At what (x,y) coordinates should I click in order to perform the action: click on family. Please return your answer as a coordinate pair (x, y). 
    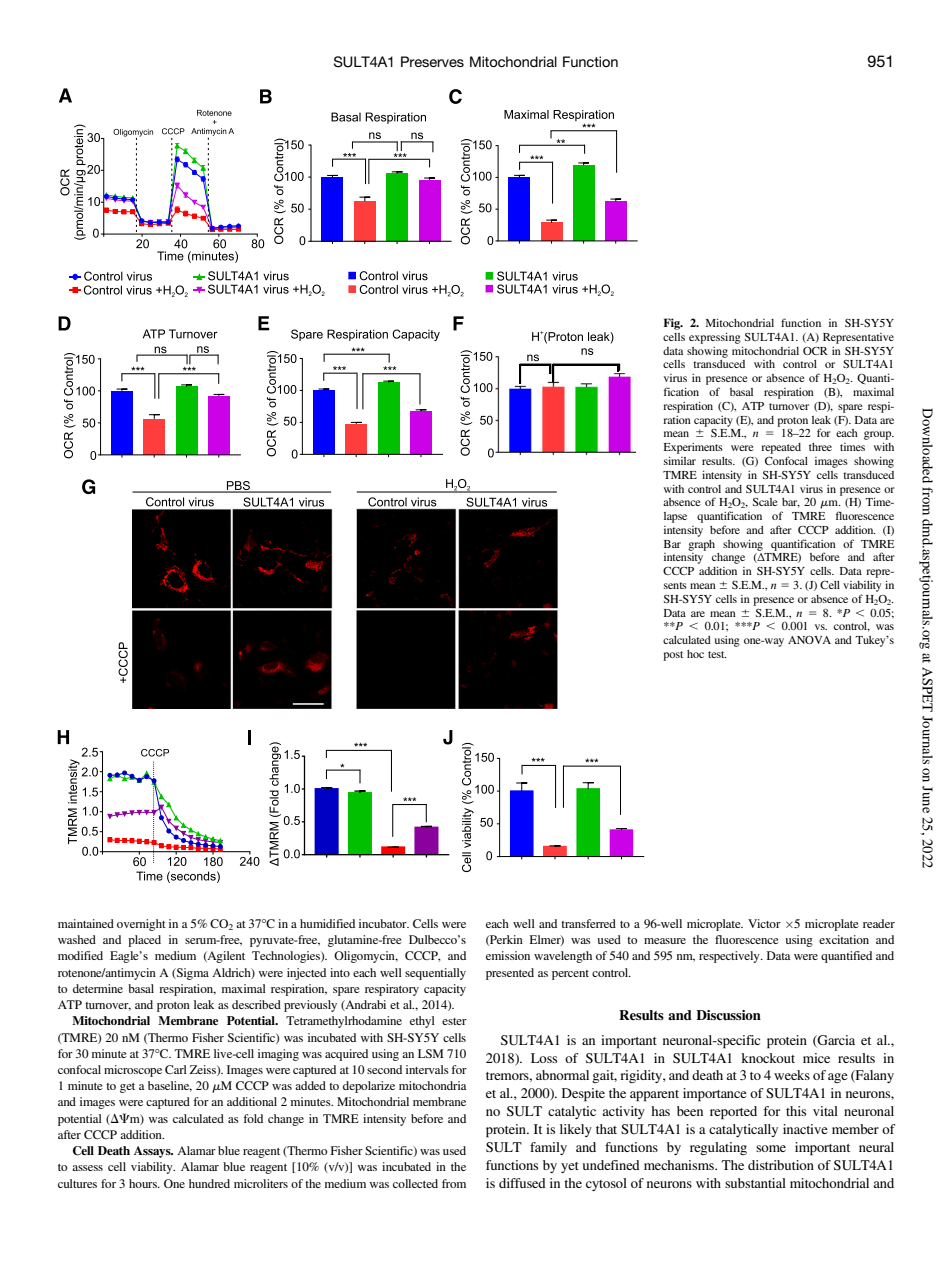
    Looking at the image, I should click on (548, 1148).
